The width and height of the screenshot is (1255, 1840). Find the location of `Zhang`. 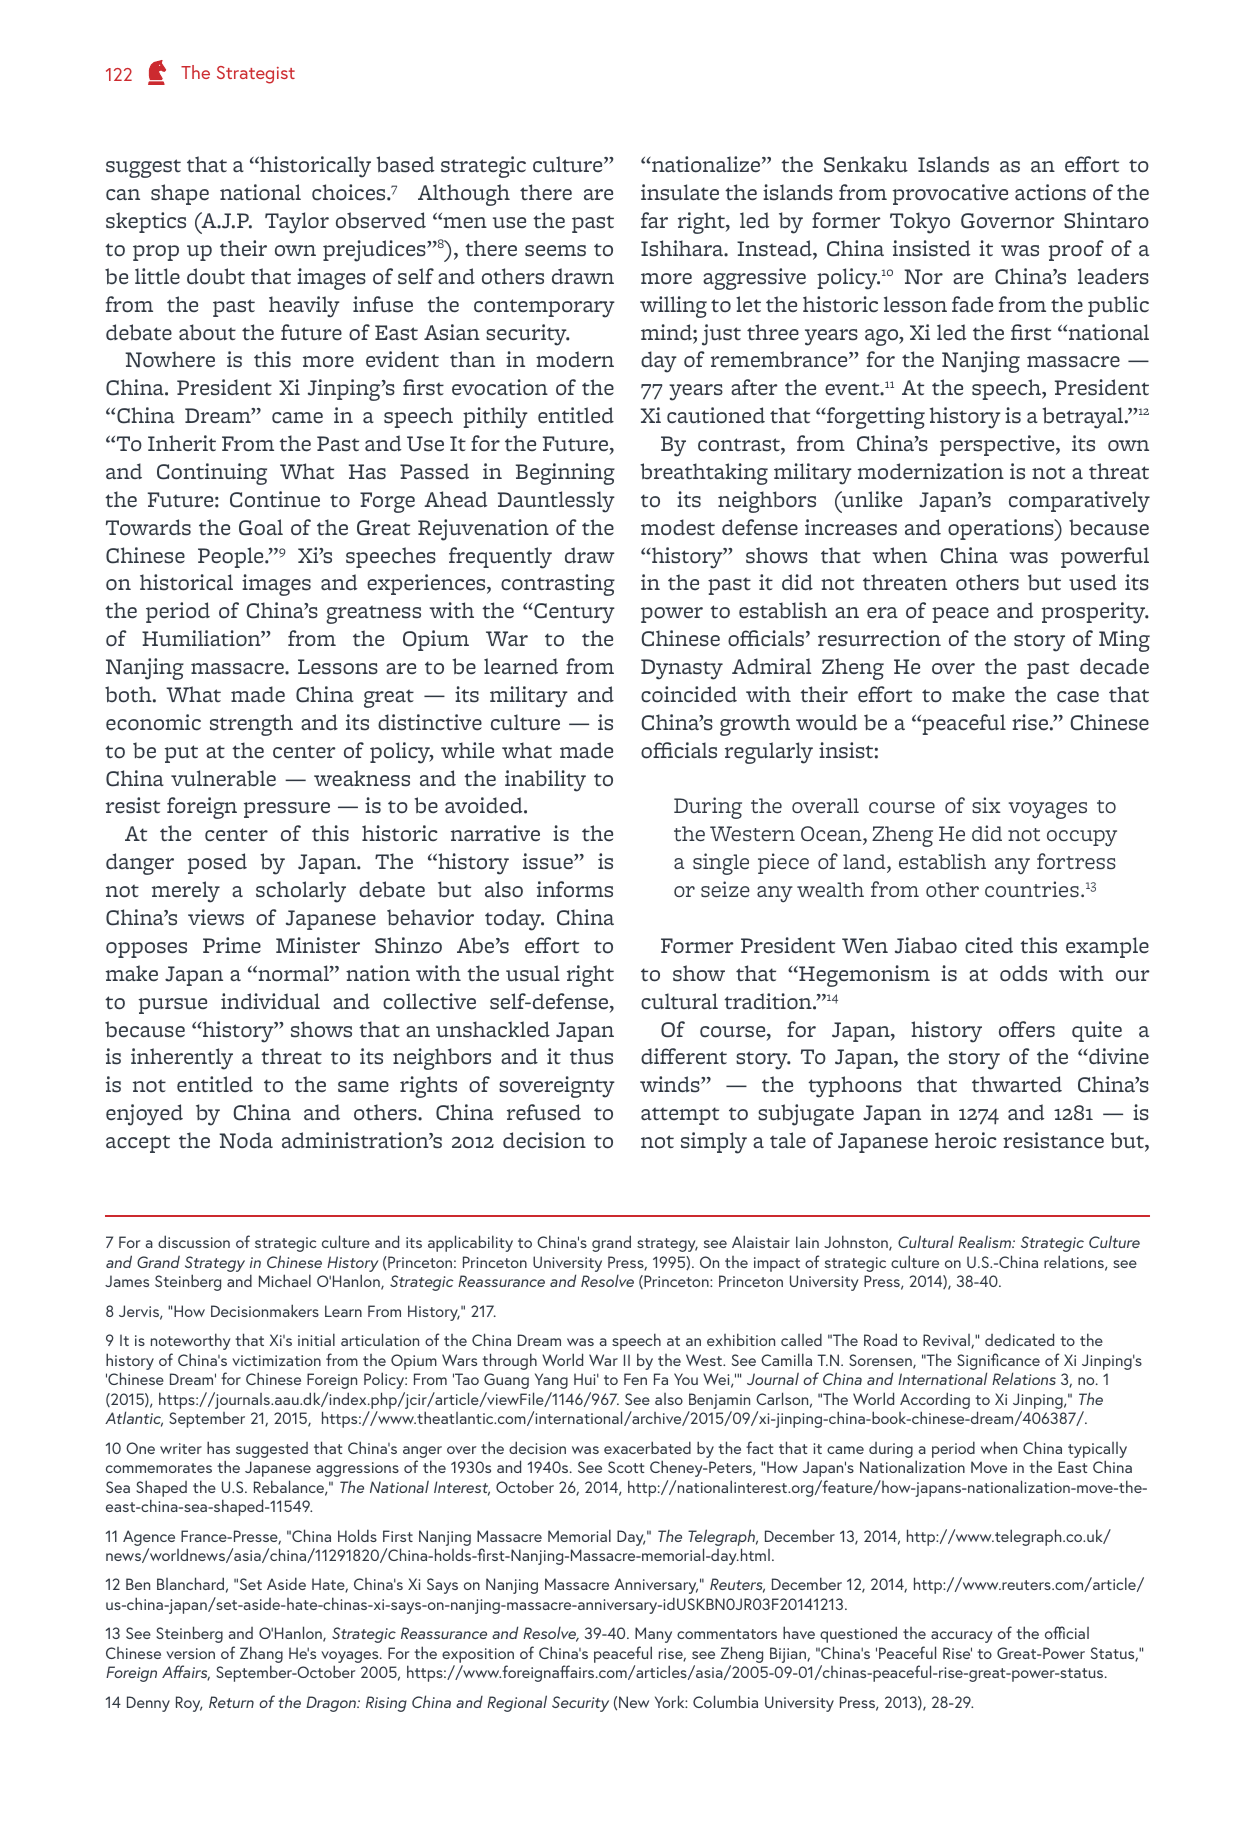

Zhang is located at coordinates (261, 1656).
